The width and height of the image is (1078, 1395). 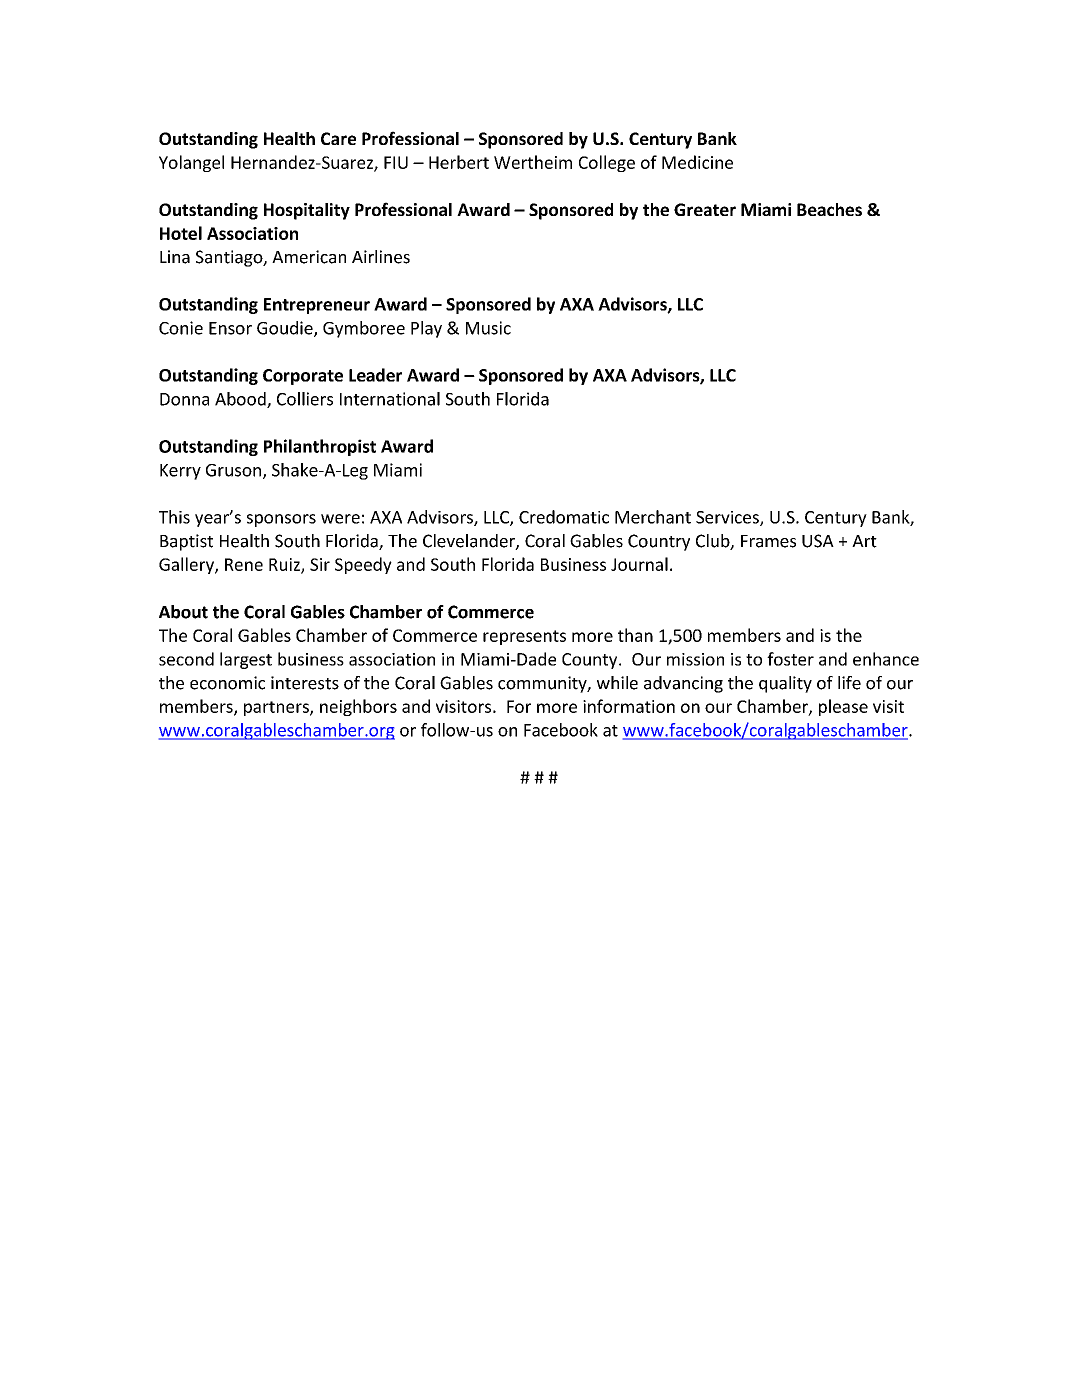 What do you see at coordinates (533, 162) in the image?
I see `Wertheim` at bounding box center [533, 162].
